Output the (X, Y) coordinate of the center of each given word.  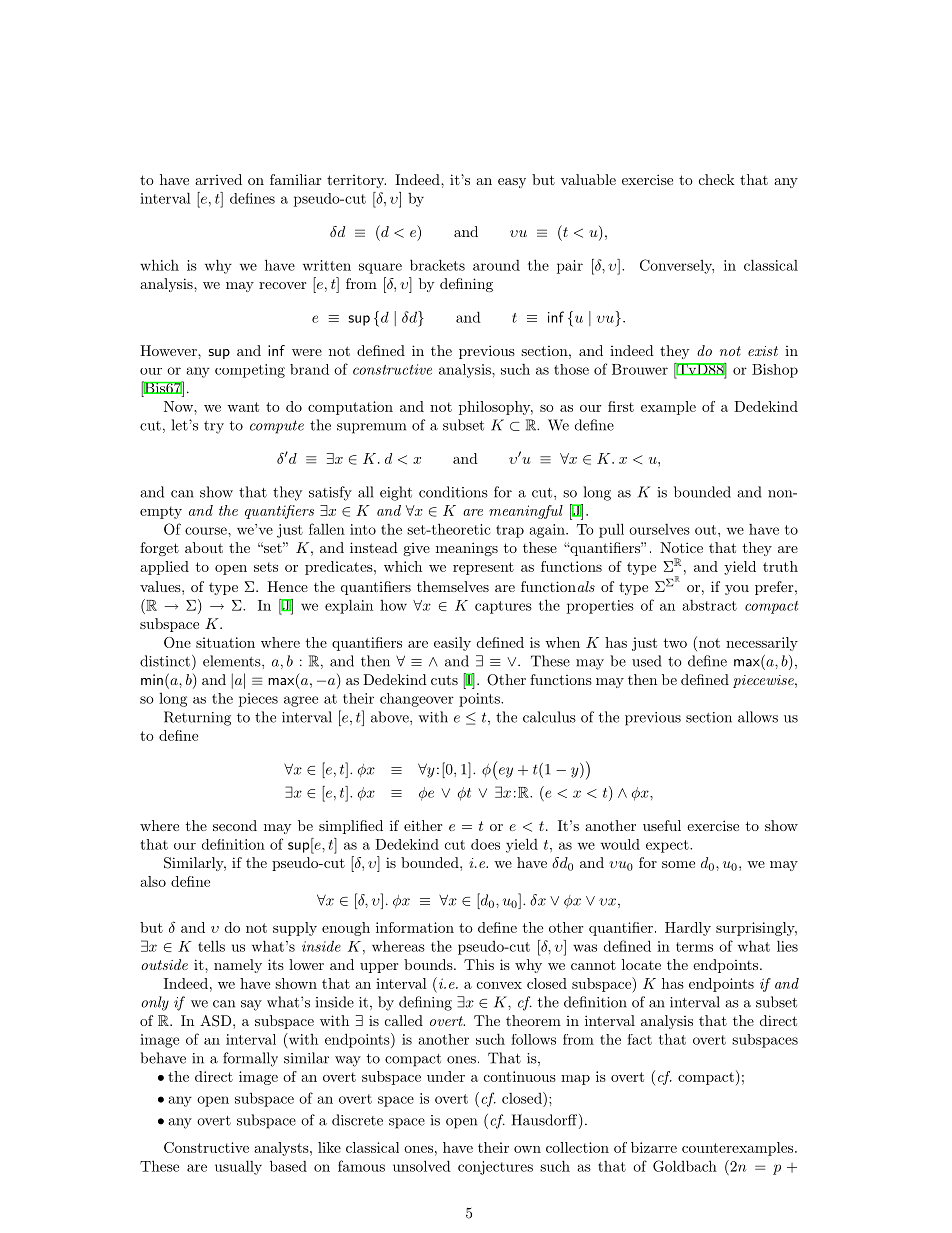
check (717, 179)
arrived (218, 179)
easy (512, 183)
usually (238, 1167)
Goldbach (685, 1166)
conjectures (495, 1168)
